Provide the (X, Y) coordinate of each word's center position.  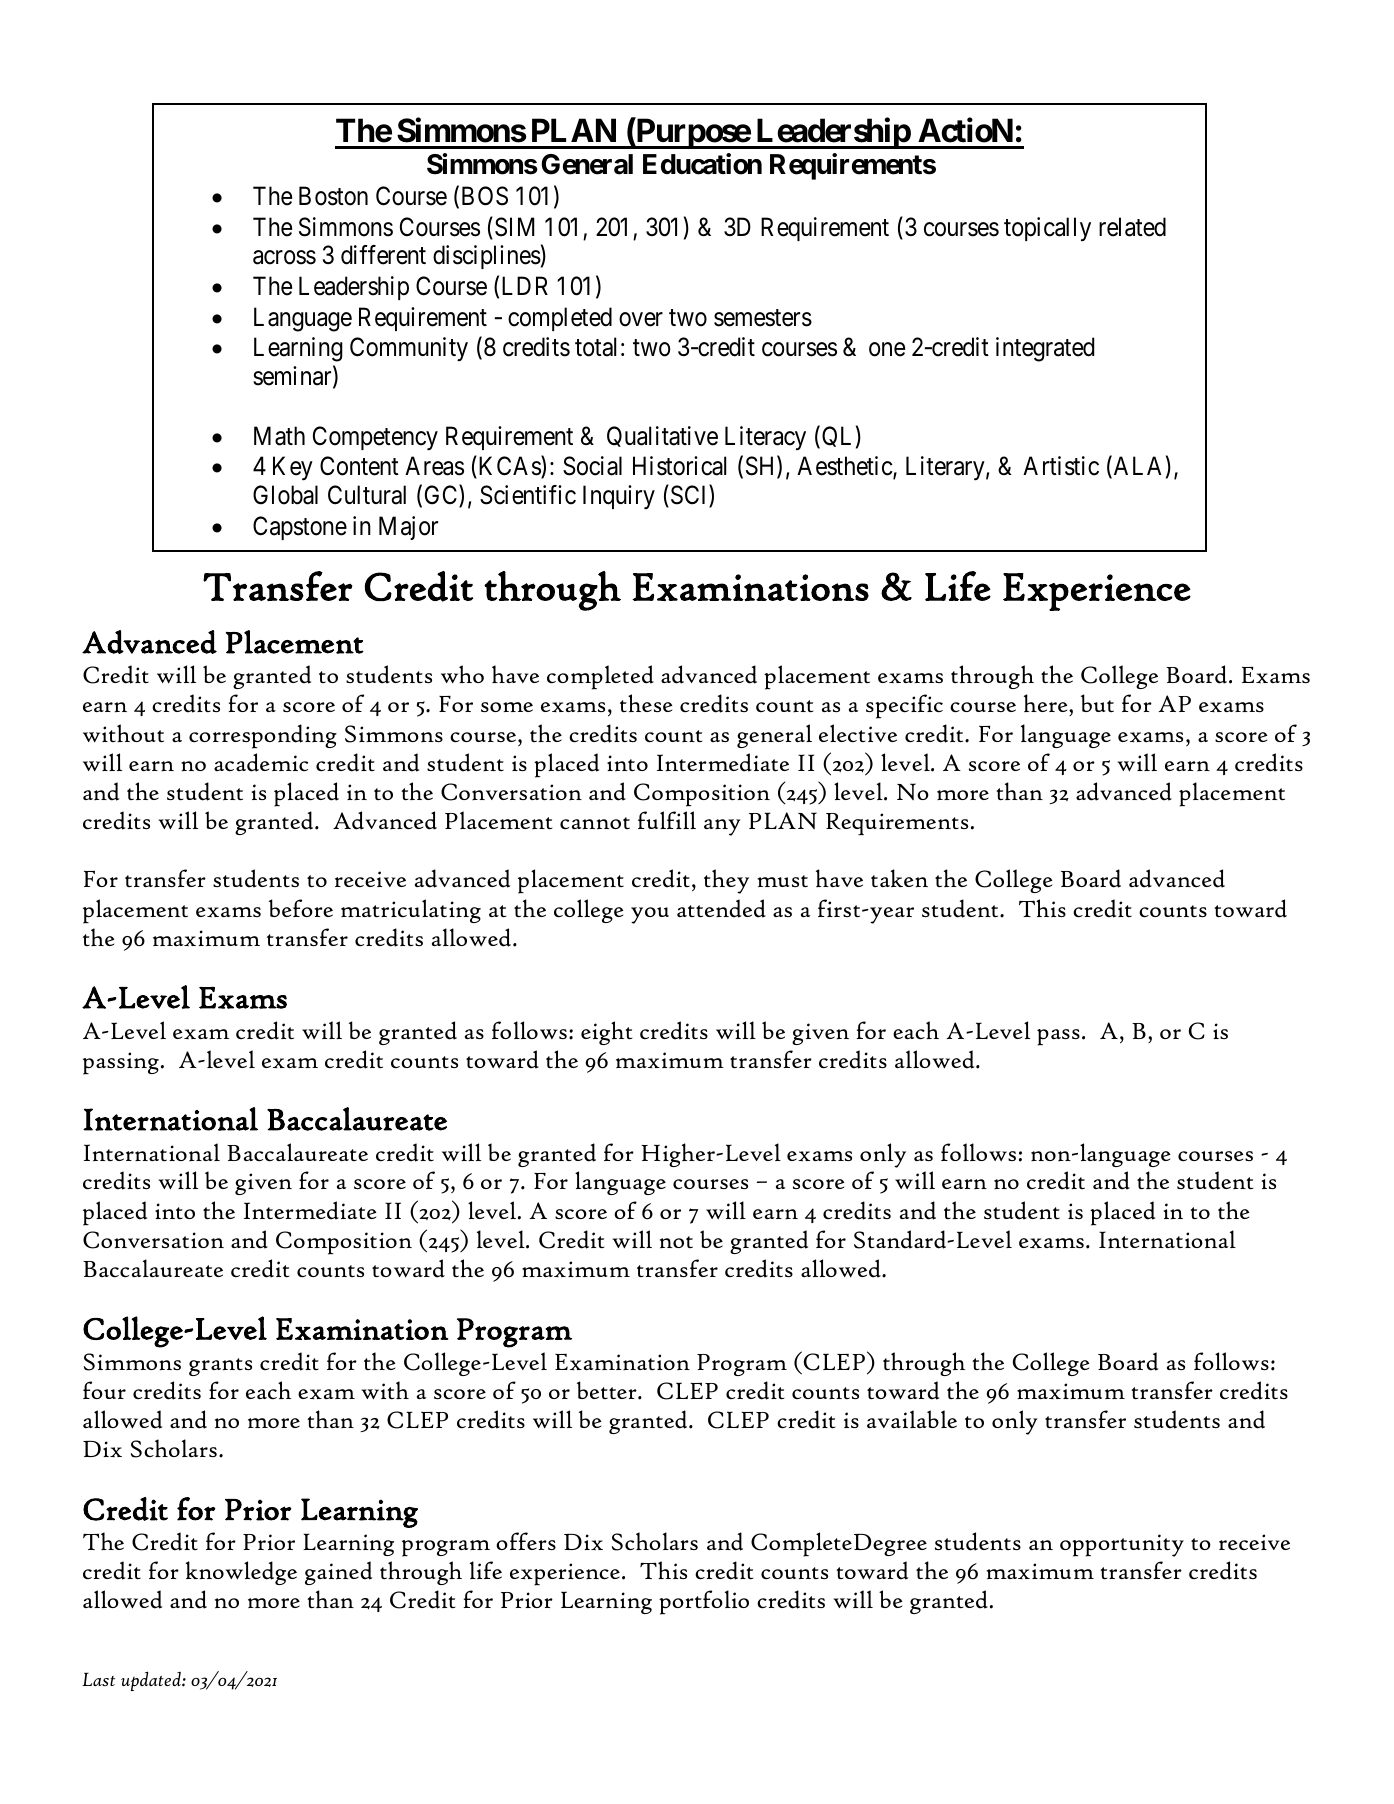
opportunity (1122, 1545)
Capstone (300, 528)
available (912, 1419)
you (650, 915)
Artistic (1061, 466)
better (608, 1390)
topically (1047, 229)
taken (899, 878)
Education (702, 164)
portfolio (704, 1602)
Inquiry (619, 497)
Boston (333, 196)
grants (220, 1367)
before (301, 908)
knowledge (241, 1573)
